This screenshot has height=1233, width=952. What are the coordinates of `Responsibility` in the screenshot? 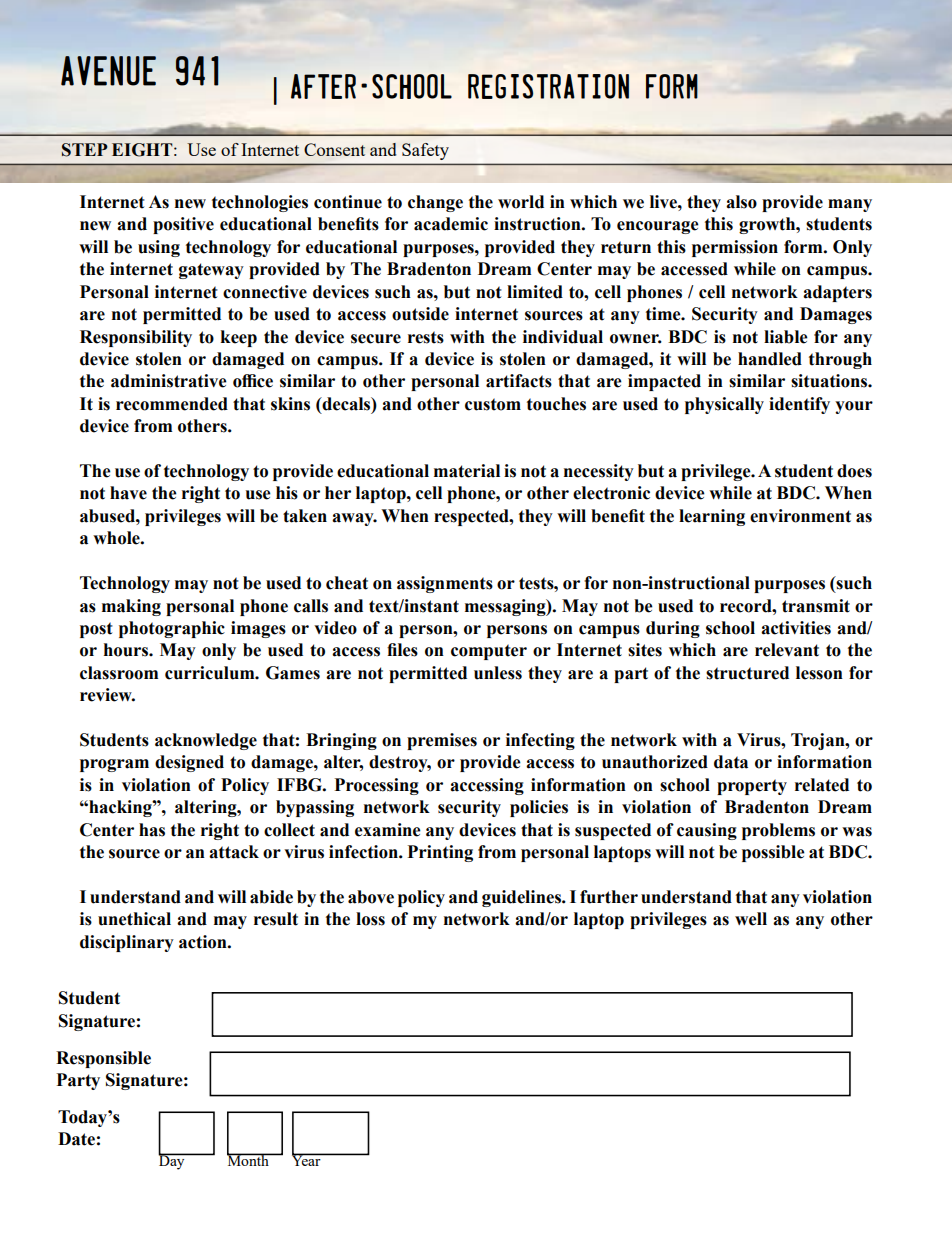 It's located at (136, 338).
